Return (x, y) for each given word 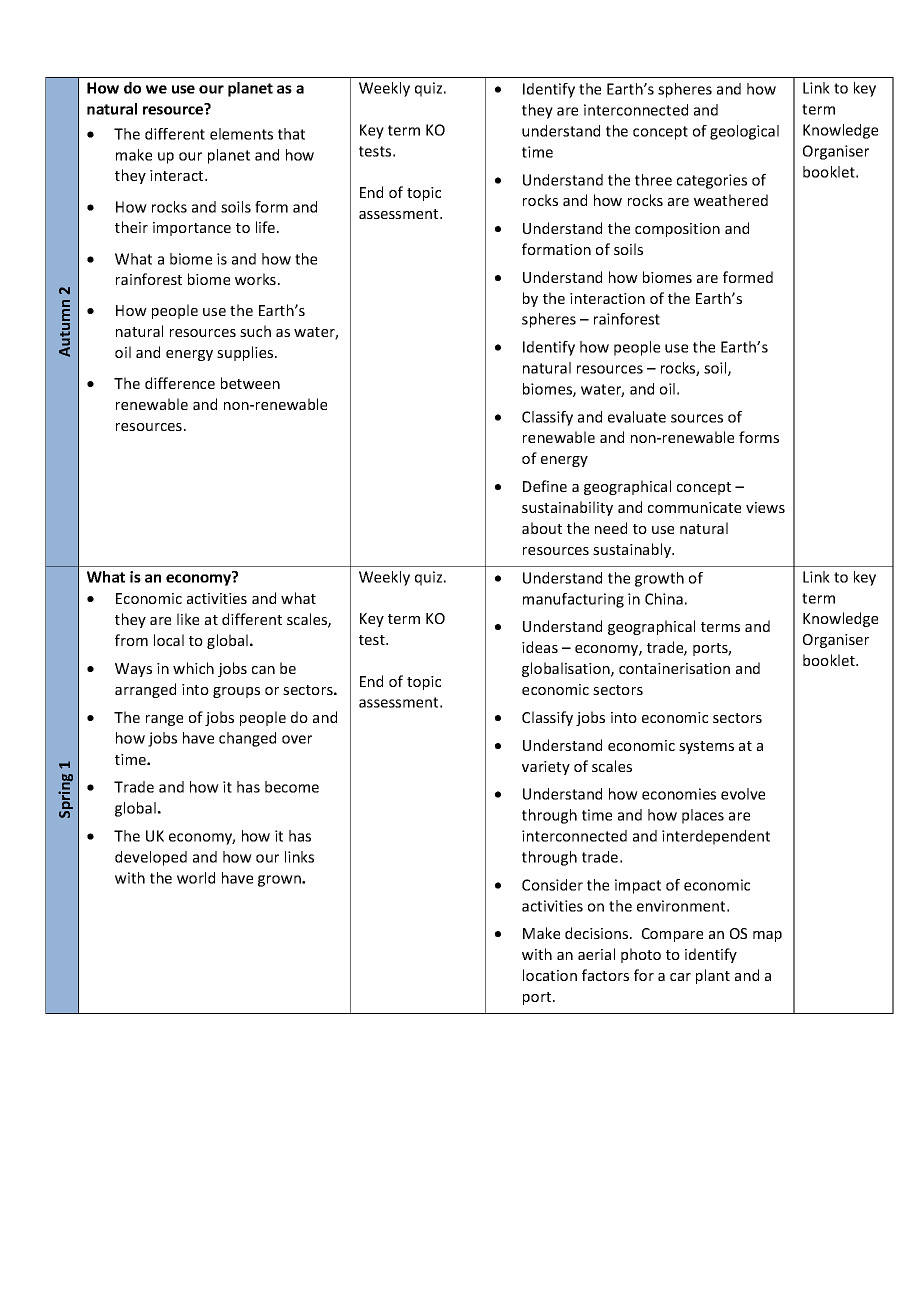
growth (659, 579)
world (196, 878)
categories (712, 181)
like (188, 619)
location (550, 975)
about (542, 528)
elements (241, 134)
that (291, 134)
